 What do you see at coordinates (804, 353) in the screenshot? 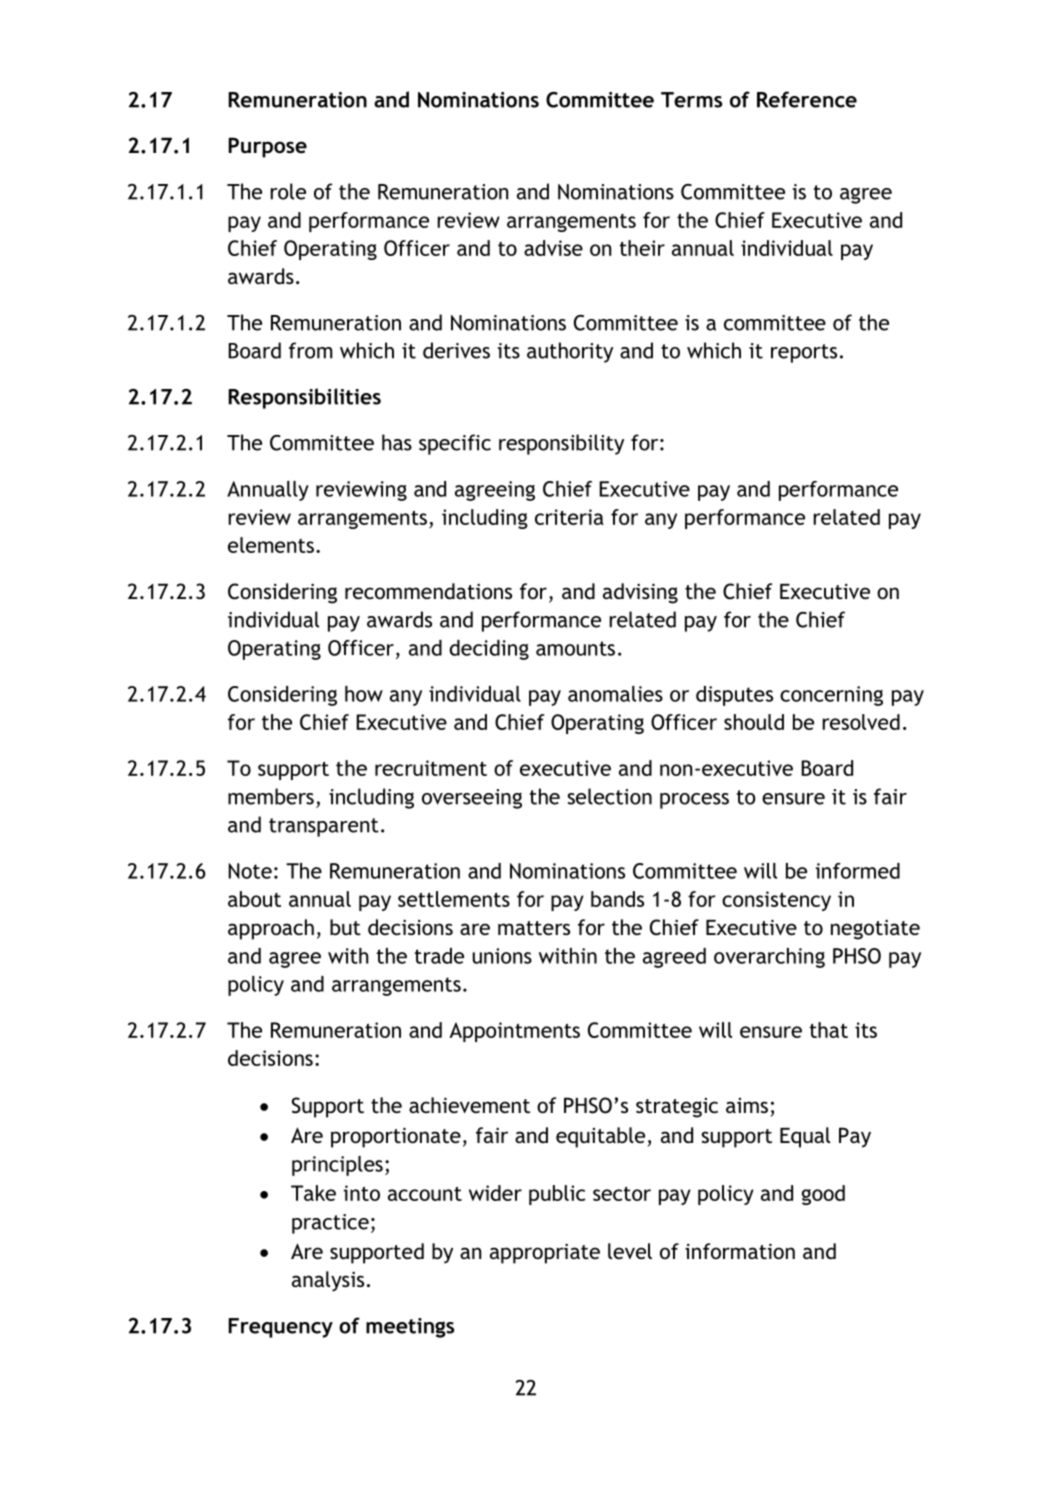
I see `reports` at bounding box center [804, 353].
